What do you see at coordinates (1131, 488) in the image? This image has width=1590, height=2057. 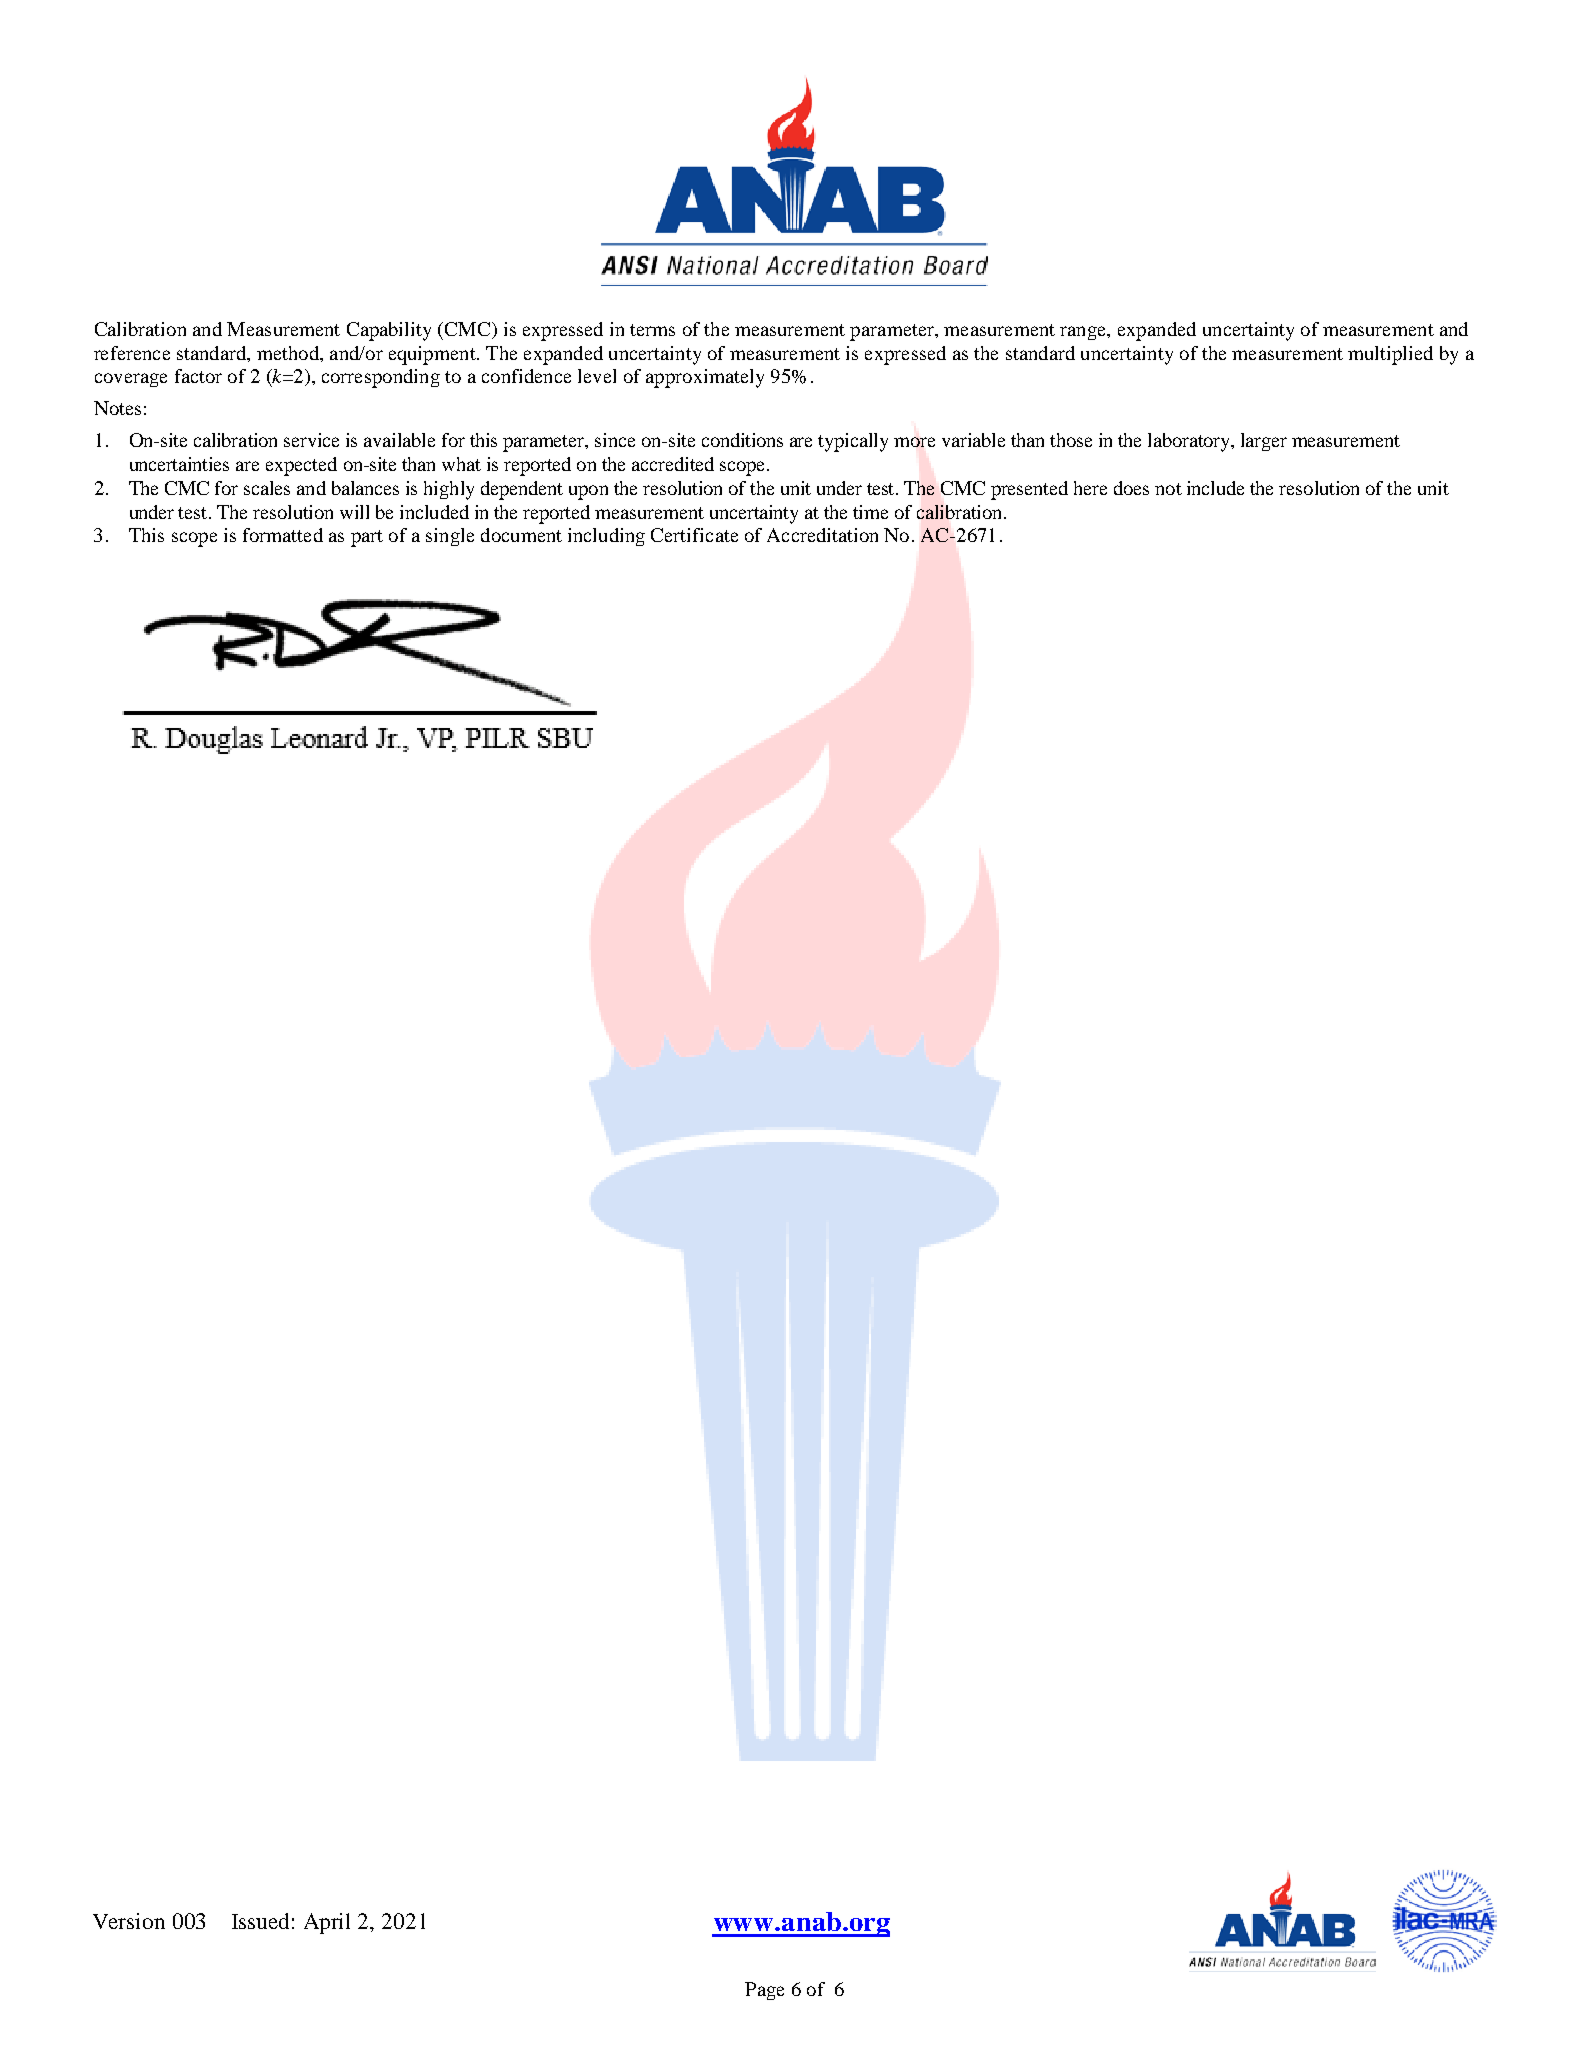 I see `does` at bounding box center [1131, 488].
